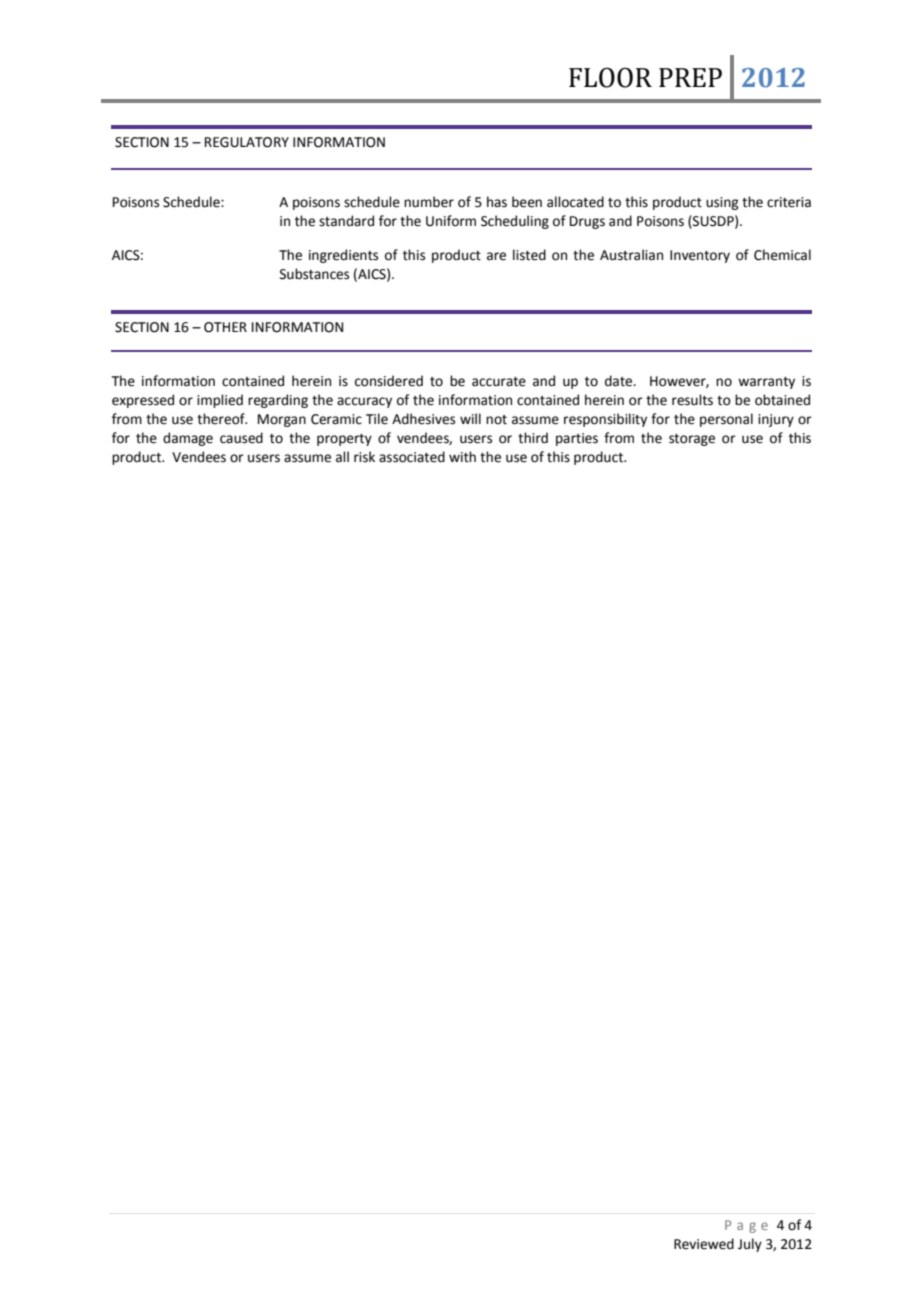 The image size is (924, 1308). What do you see at coordinates (241, 438) in the screenshot?
I see `caused` at bounding box center [241, 438].
